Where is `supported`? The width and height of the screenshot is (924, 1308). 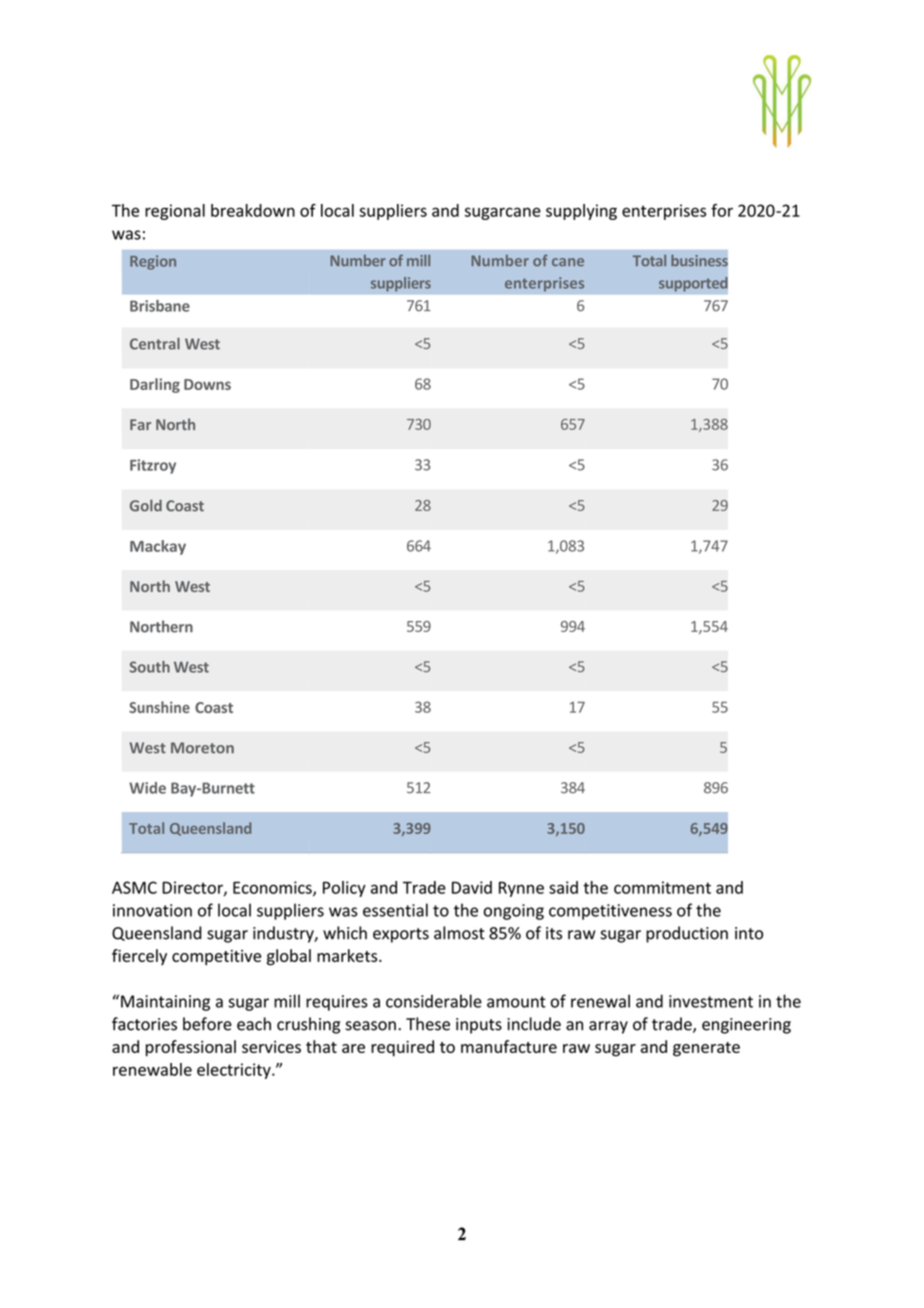 supported is located at coordinates (693, 284).
